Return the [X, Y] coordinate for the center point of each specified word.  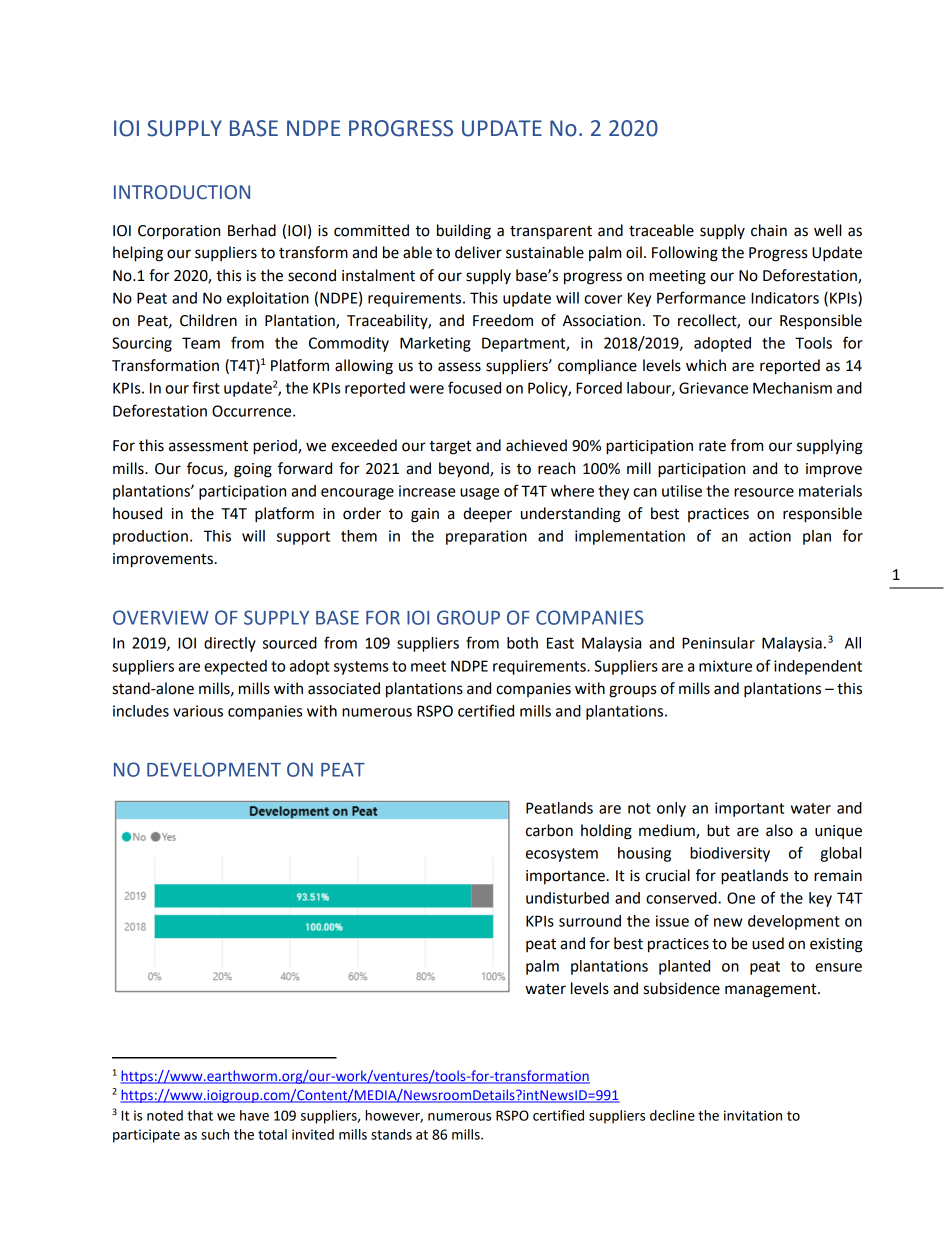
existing [836, 945]
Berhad [252, 230]
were [426, 389]
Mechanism [792, 388]
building [464, 232]
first [206, 387]
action [770, 536]
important [749, 809]
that [200, 1115]
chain [769, 230]
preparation [486, 537]
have [254, 1115]
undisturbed [567, 898]
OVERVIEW [161, 617]
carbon [549, 830]
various [198, 711]
